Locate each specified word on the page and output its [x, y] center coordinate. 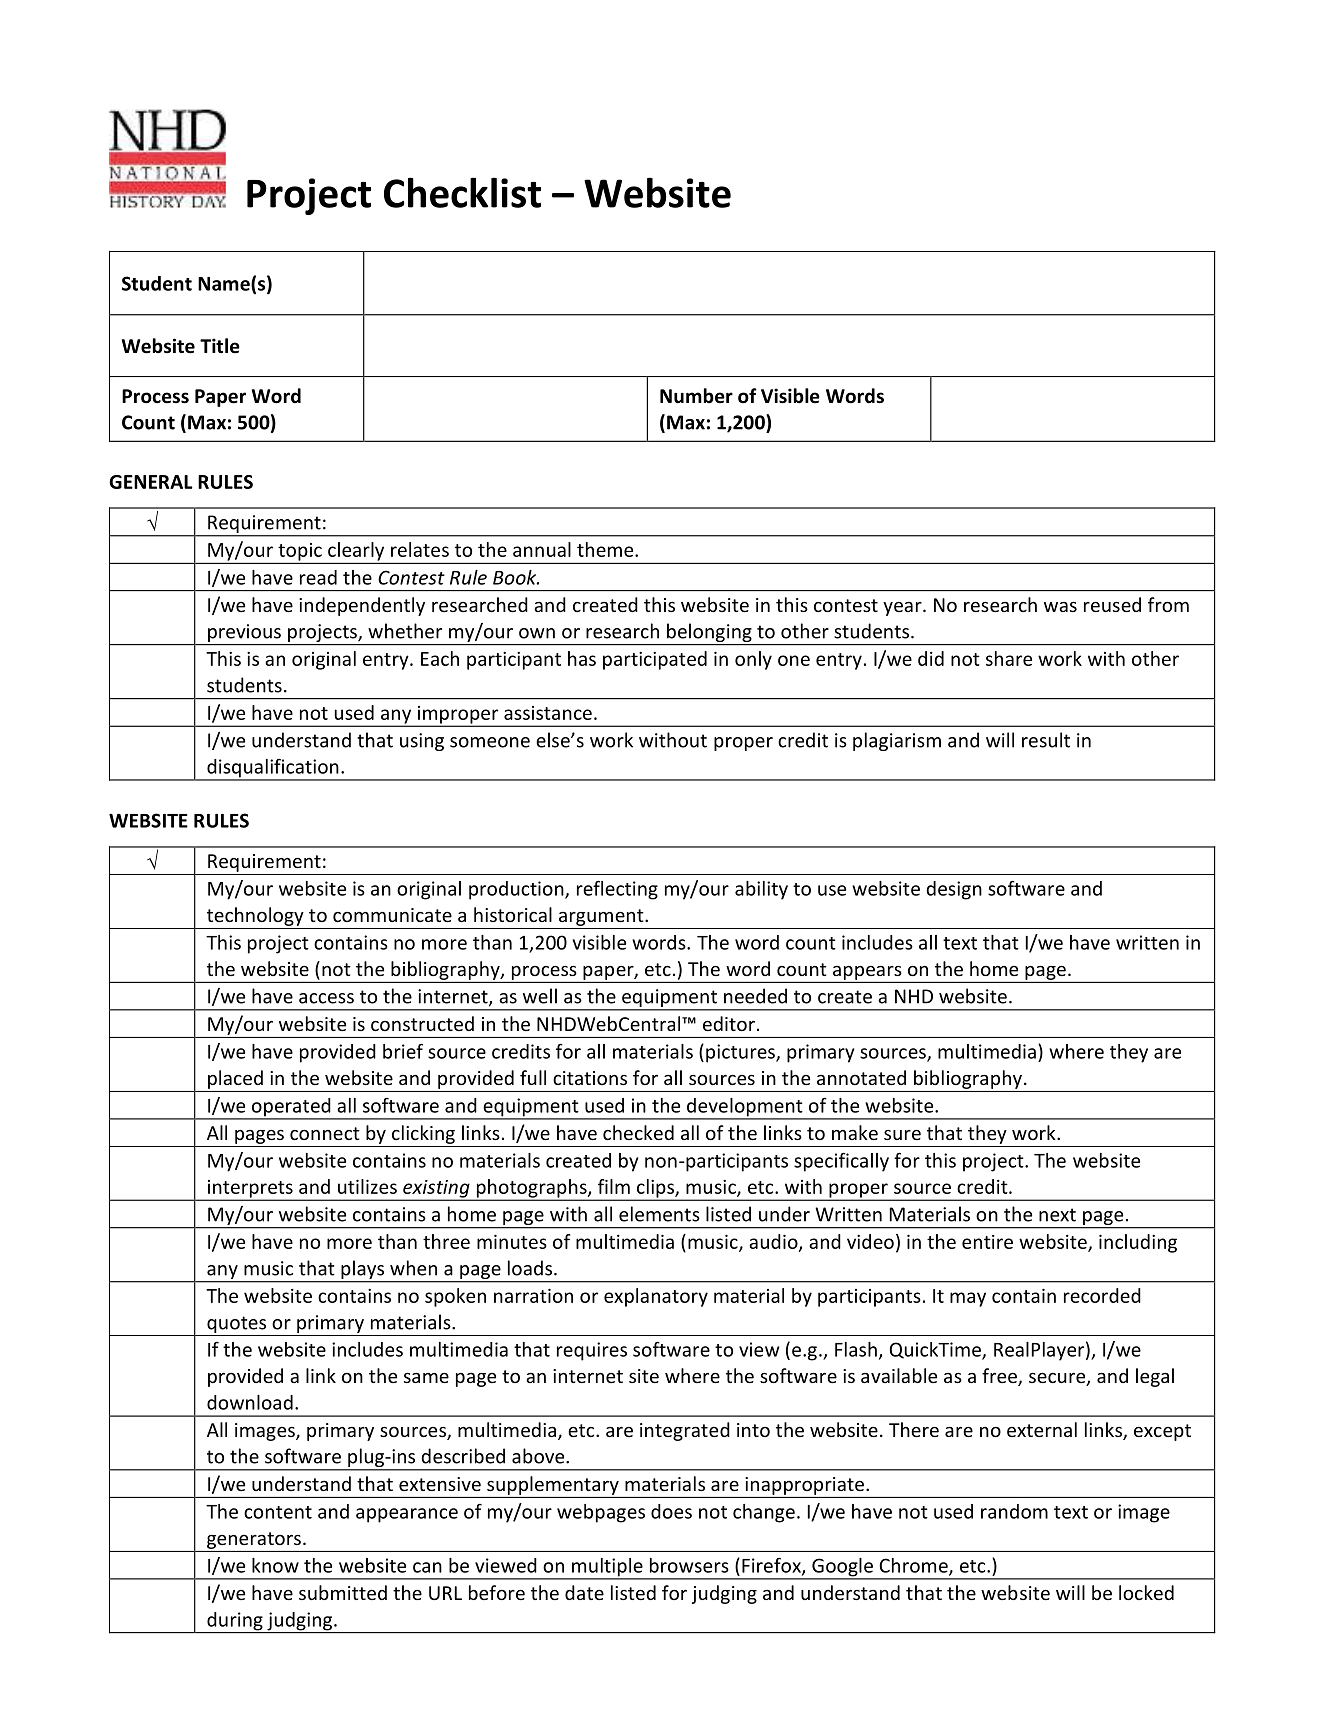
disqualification [273, 769]
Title [220, 346]
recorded [1102, 1295]
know [275, 1565]
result [1046, 740]
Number [696, 396]
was [1060, 607]
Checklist [462, 192]
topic [300, 553]
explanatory [656, 1297]
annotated [861, 1077]
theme [606, 549]
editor [729, 1023]
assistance [548, 713]
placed [235, 1079]
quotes [237, 1326]
